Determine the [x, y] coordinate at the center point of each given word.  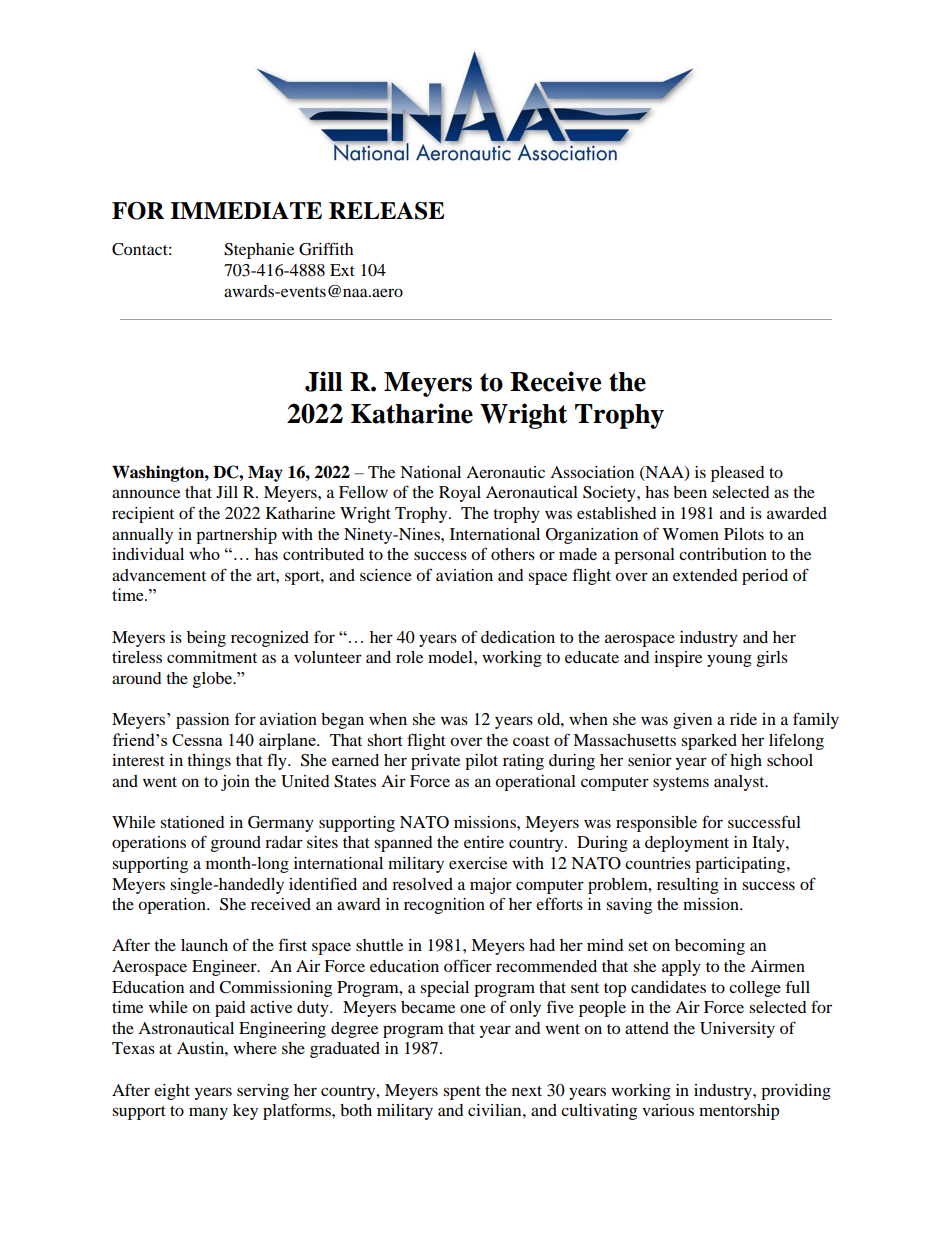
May [265, 474]
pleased [738, 474]
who [204, 553]
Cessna [197, 740]
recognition [444, 906]
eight [172, 1092]
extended [705, 575]
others [513, 554]
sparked [709, 742]
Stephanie [259, 251]
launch [204, 945]
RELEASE [387, 211]
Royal [460, 494]
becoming [710, 947]
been [690, 492]
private [435, 762]
